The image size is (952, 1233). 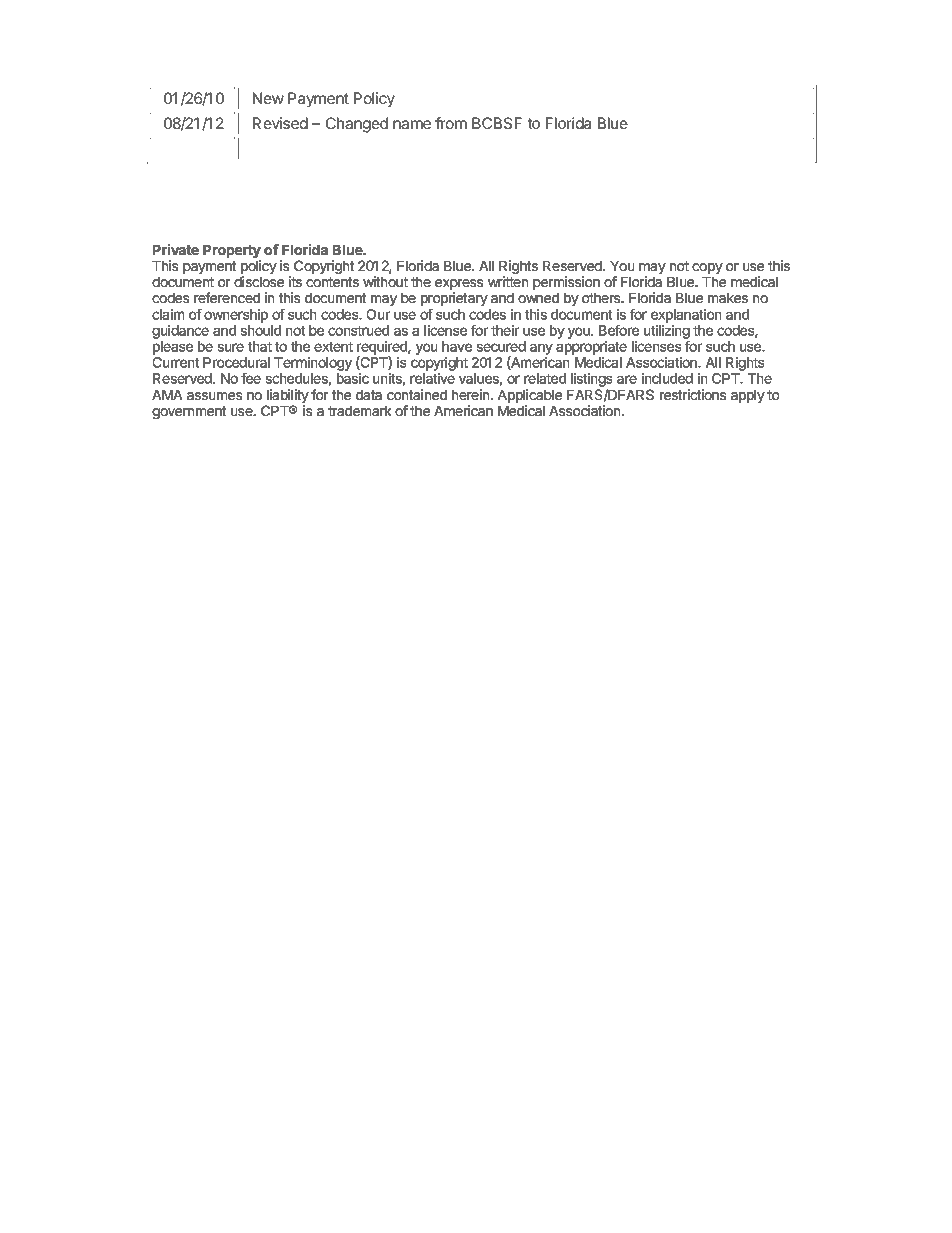 What do you see at coordinates (268, 98) in the document?
I see `New` at bounding box center [268, 98].
